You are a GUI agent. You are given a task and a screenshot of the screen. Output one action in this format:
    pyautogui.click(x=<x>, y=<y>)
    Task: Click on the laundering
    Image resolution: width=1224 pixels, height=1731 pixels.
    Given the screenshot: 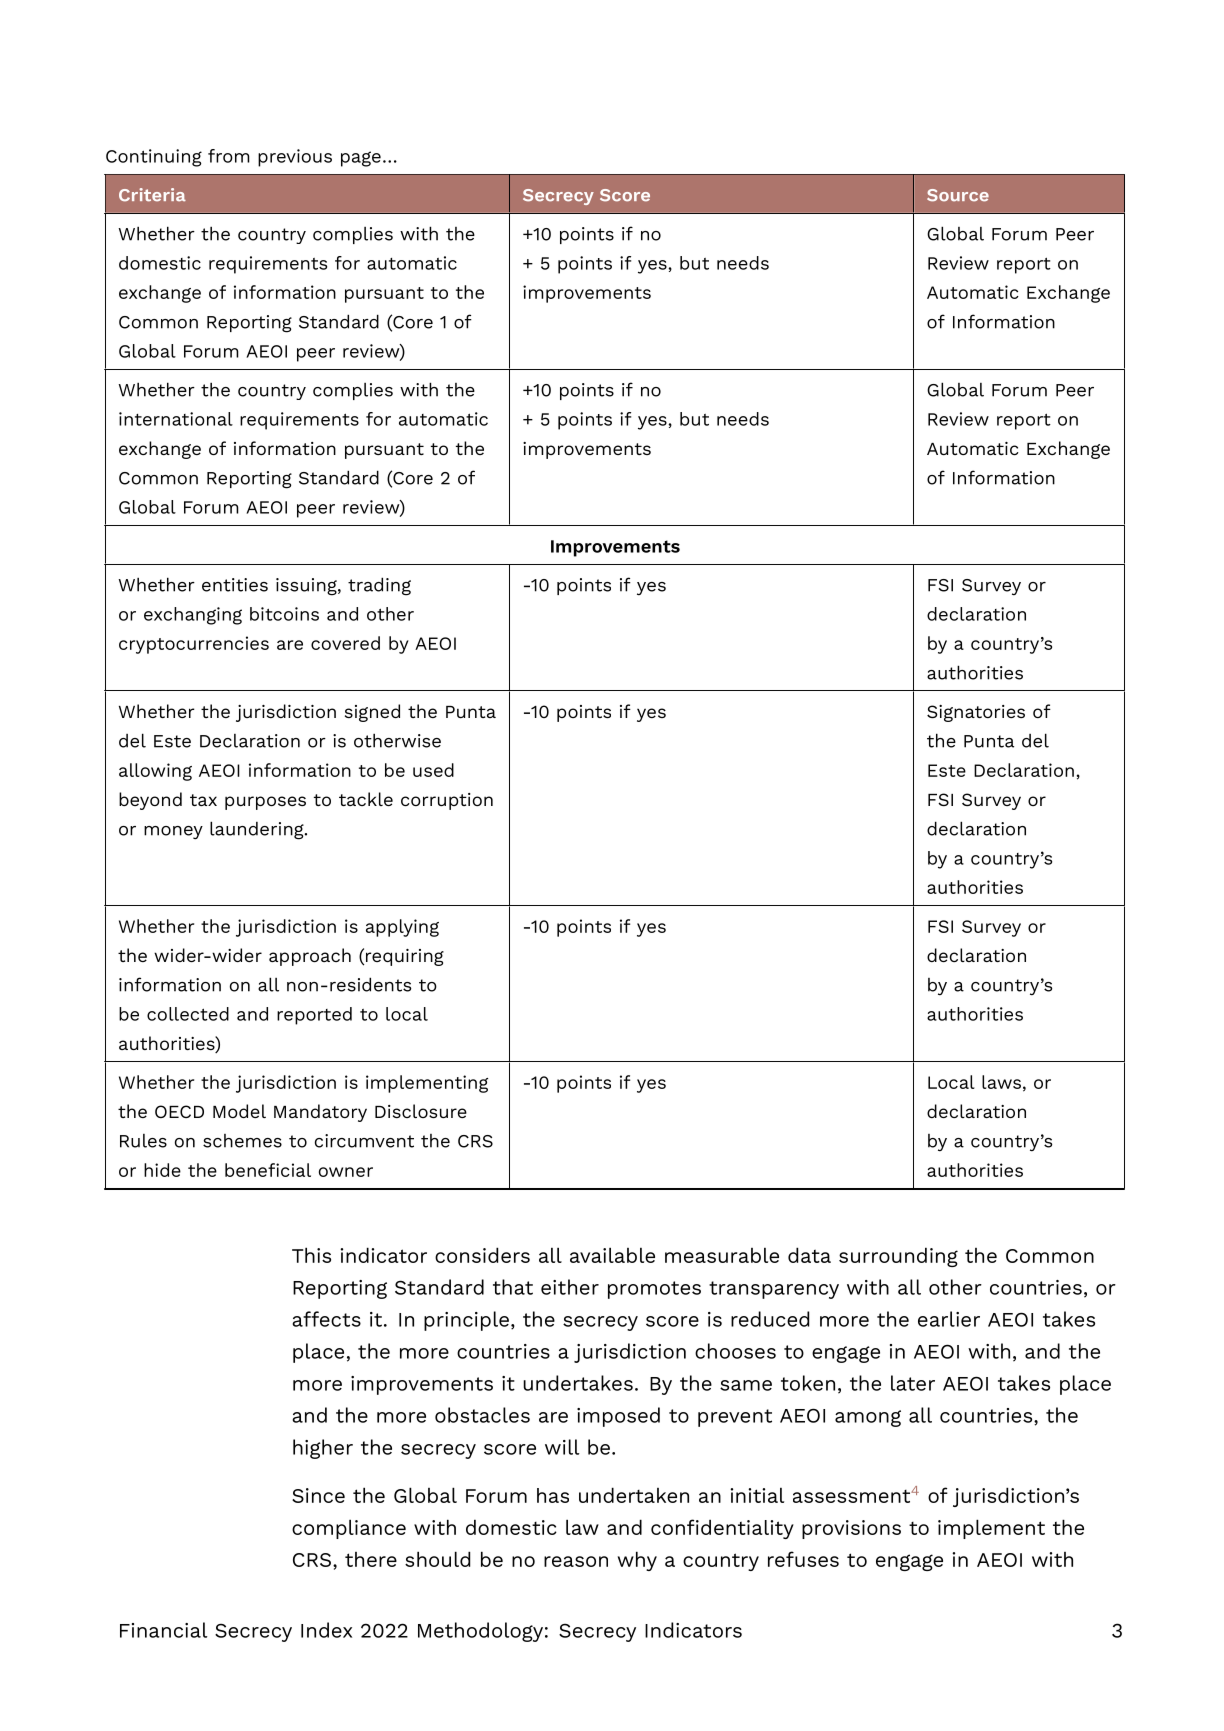 What is the action you would take?
    pyautogui.click(x=258, y=830)
